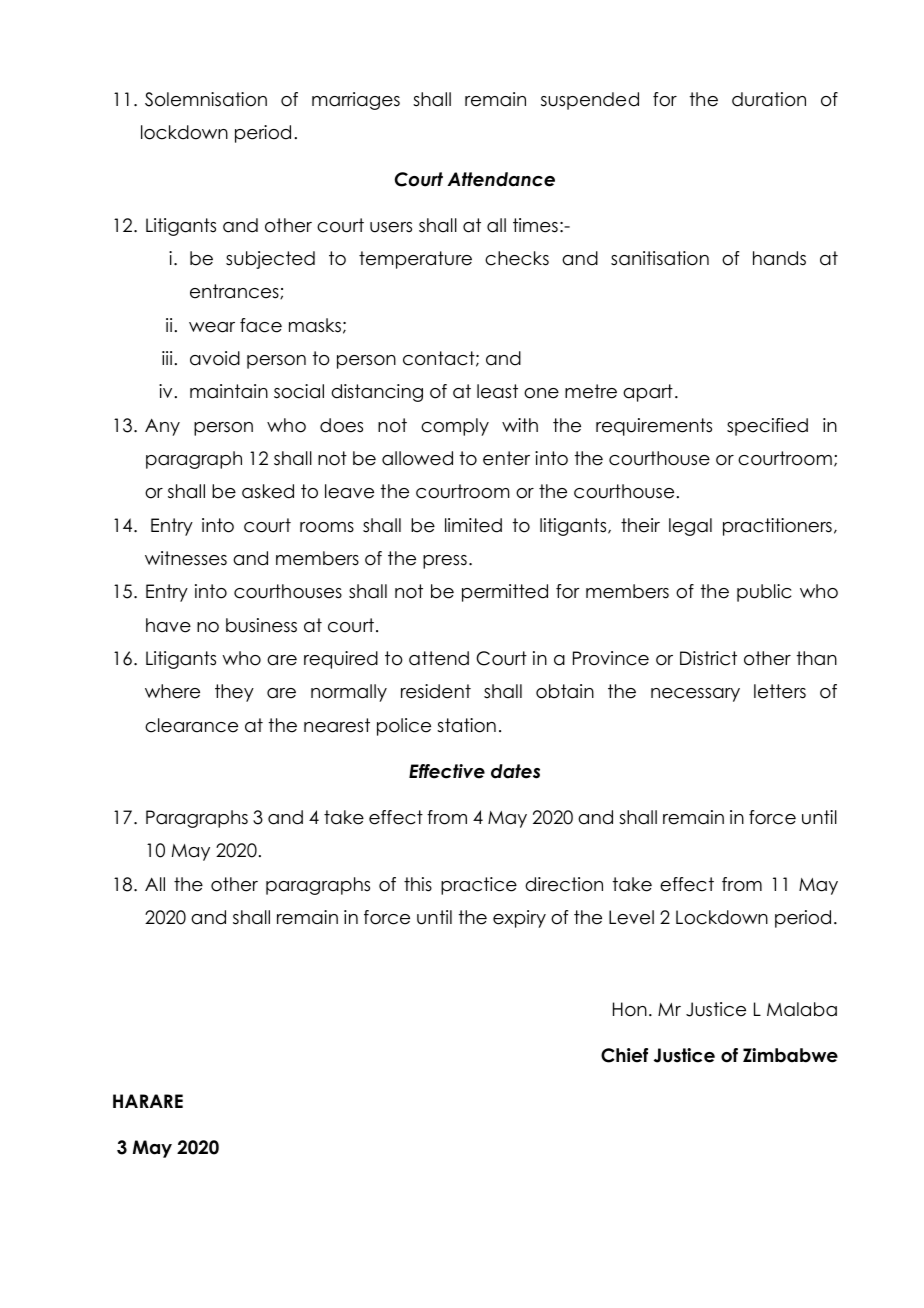 This screenshot has height=1308, width=924. What do you see at coordinates (234, 693) in the screenshot?
I see `they` at bounding box center [234, 693].
